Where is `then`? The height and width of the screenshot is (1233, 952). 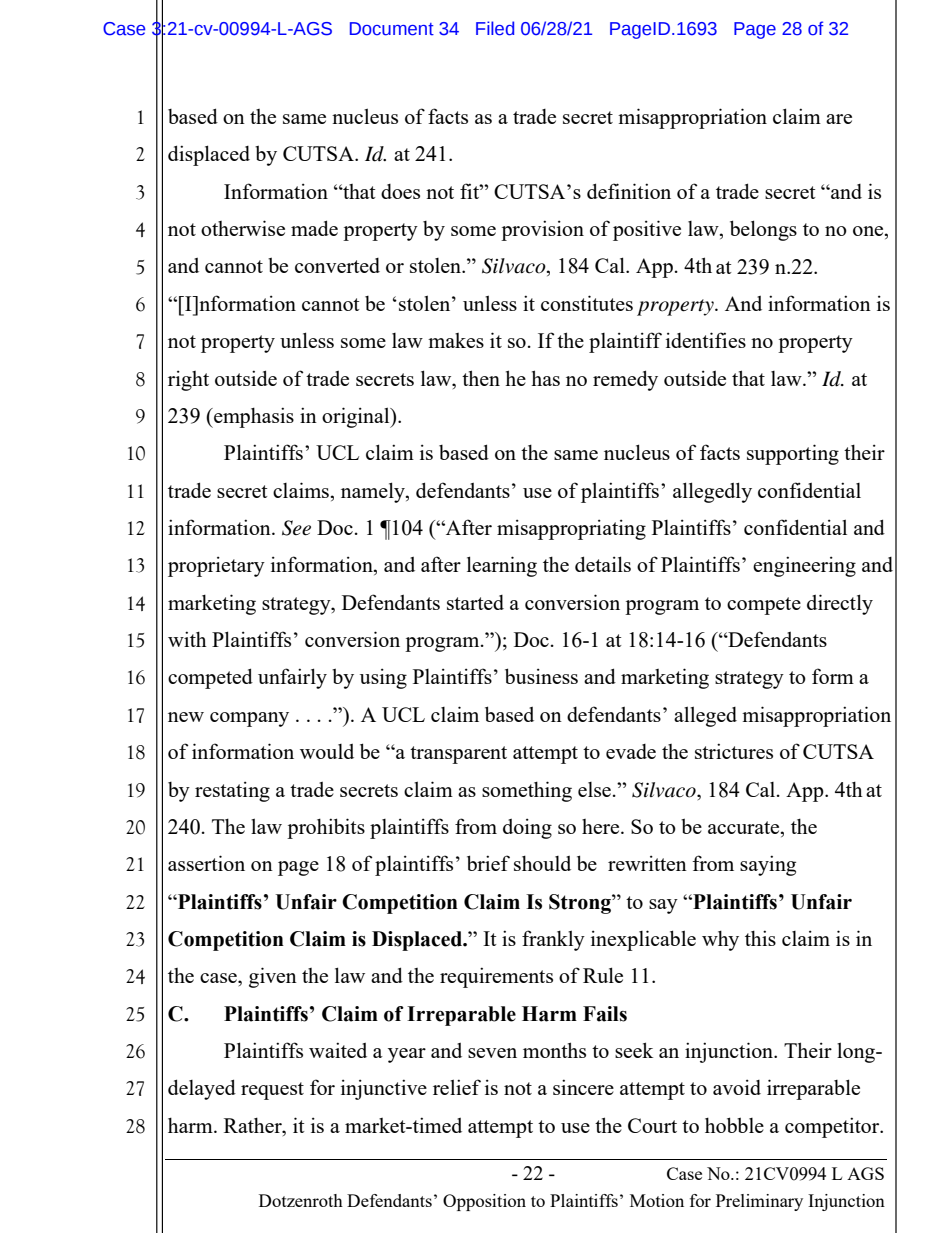 then is located at coordinates (481, 378).
